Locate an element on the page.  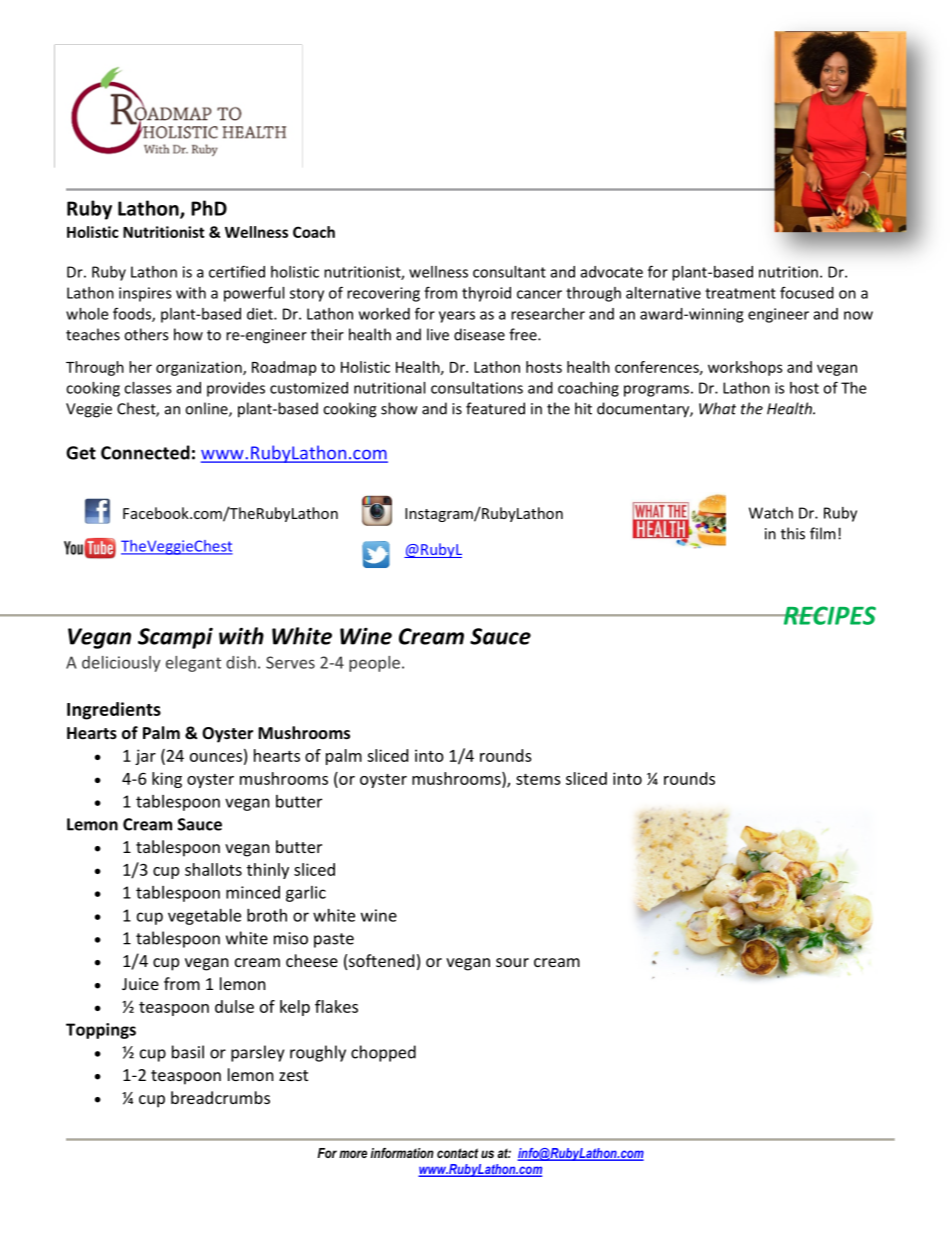
stems is located at coordinates (538, 779).
